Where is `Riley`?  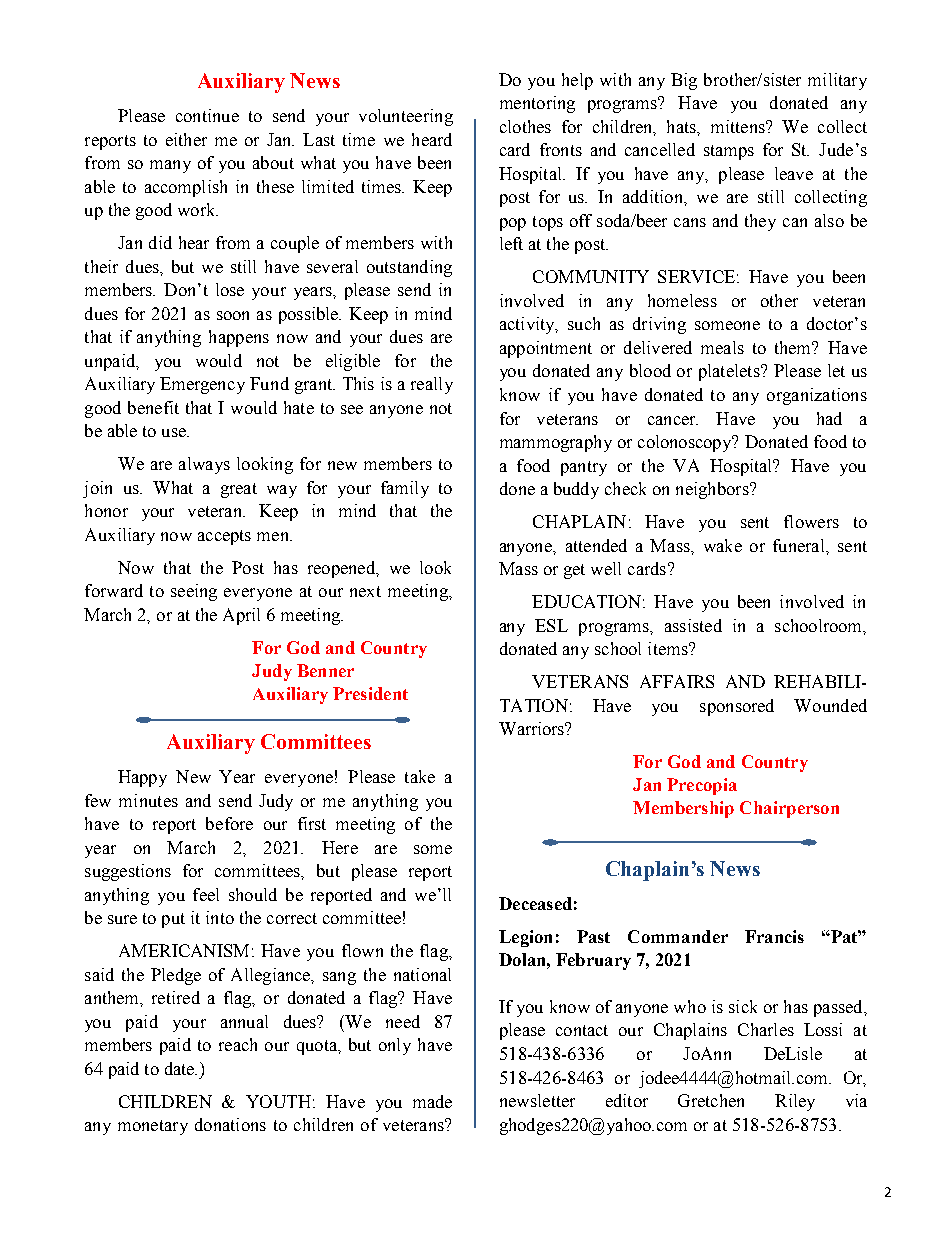 Riley is located at coordinates (795, 1102).
